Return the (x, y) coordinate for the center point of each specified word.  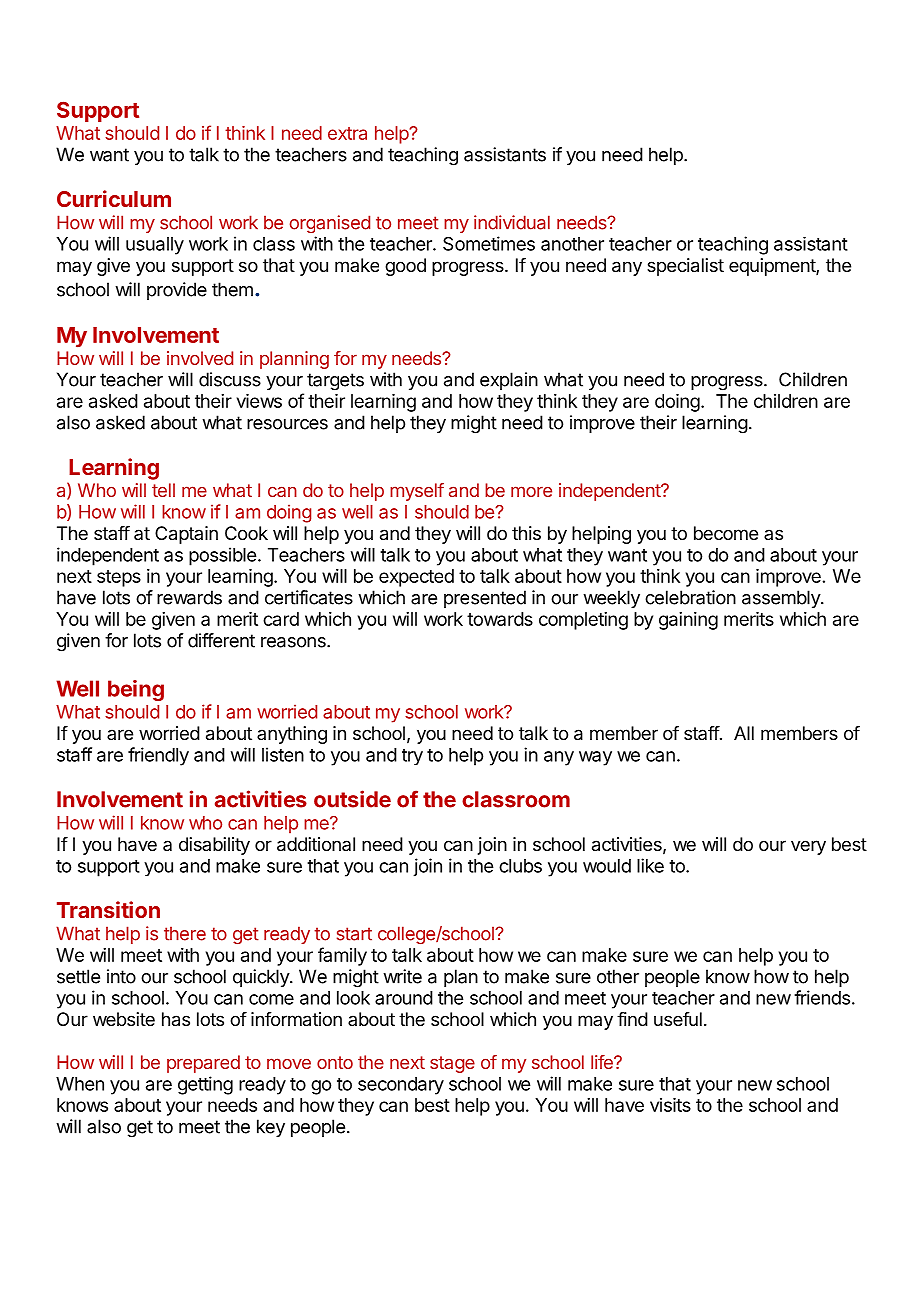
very (808, 847)
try (412, 757)
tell (163, 490)
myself (417, 492)
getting (205, 1085)
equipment (773, 267)
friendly (158, 756)
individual (512, 222)
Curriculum (114, 198)
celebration (690, 597)
